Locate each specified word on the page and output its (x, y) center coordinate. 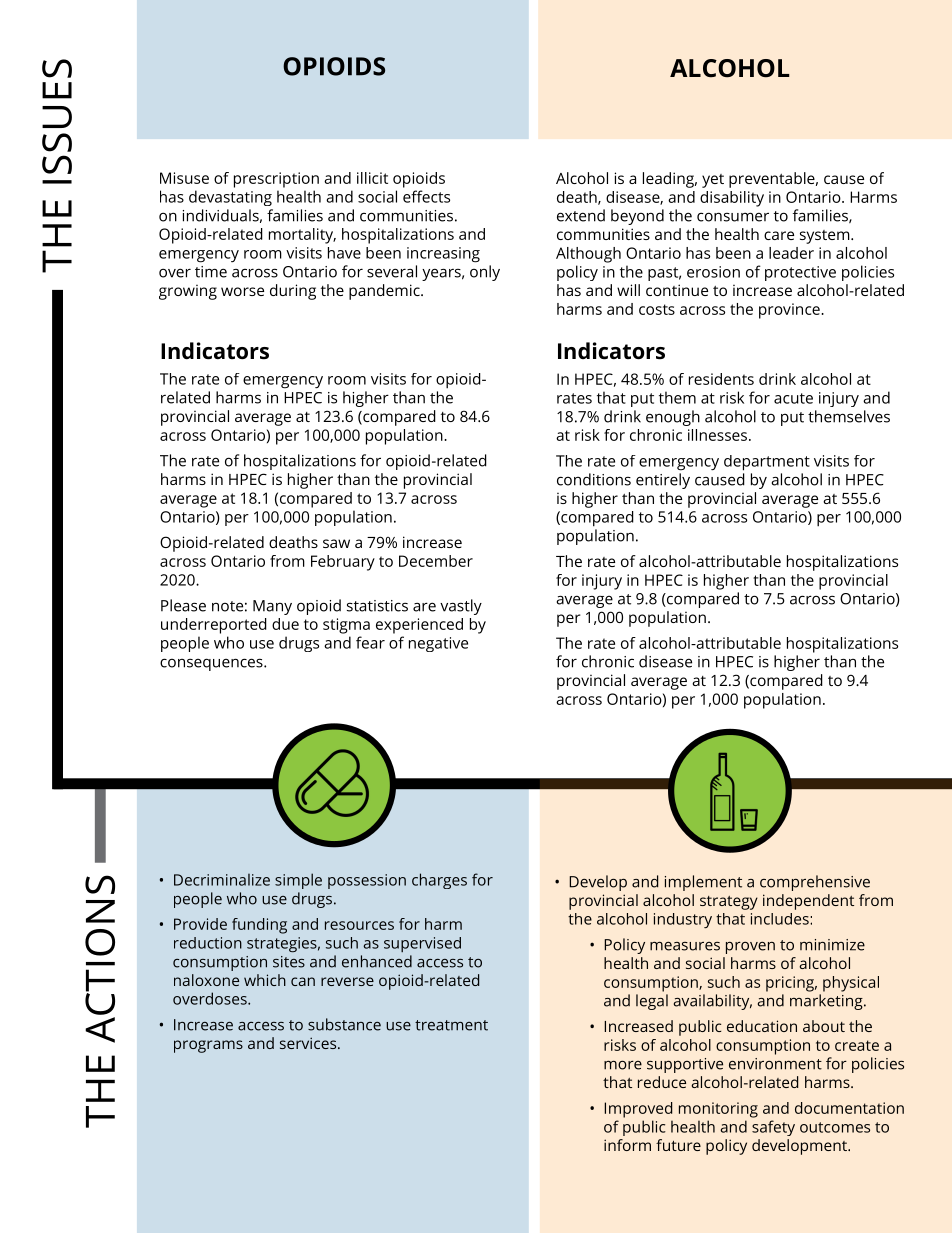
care (779, 235)
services (309, 1043)
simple (298, 881)
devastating (230, 198)
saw (336, 543)
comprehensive (815, 883)
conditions (594, 479)
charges (439, 881)
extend (581, 215)
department (767, 463)
